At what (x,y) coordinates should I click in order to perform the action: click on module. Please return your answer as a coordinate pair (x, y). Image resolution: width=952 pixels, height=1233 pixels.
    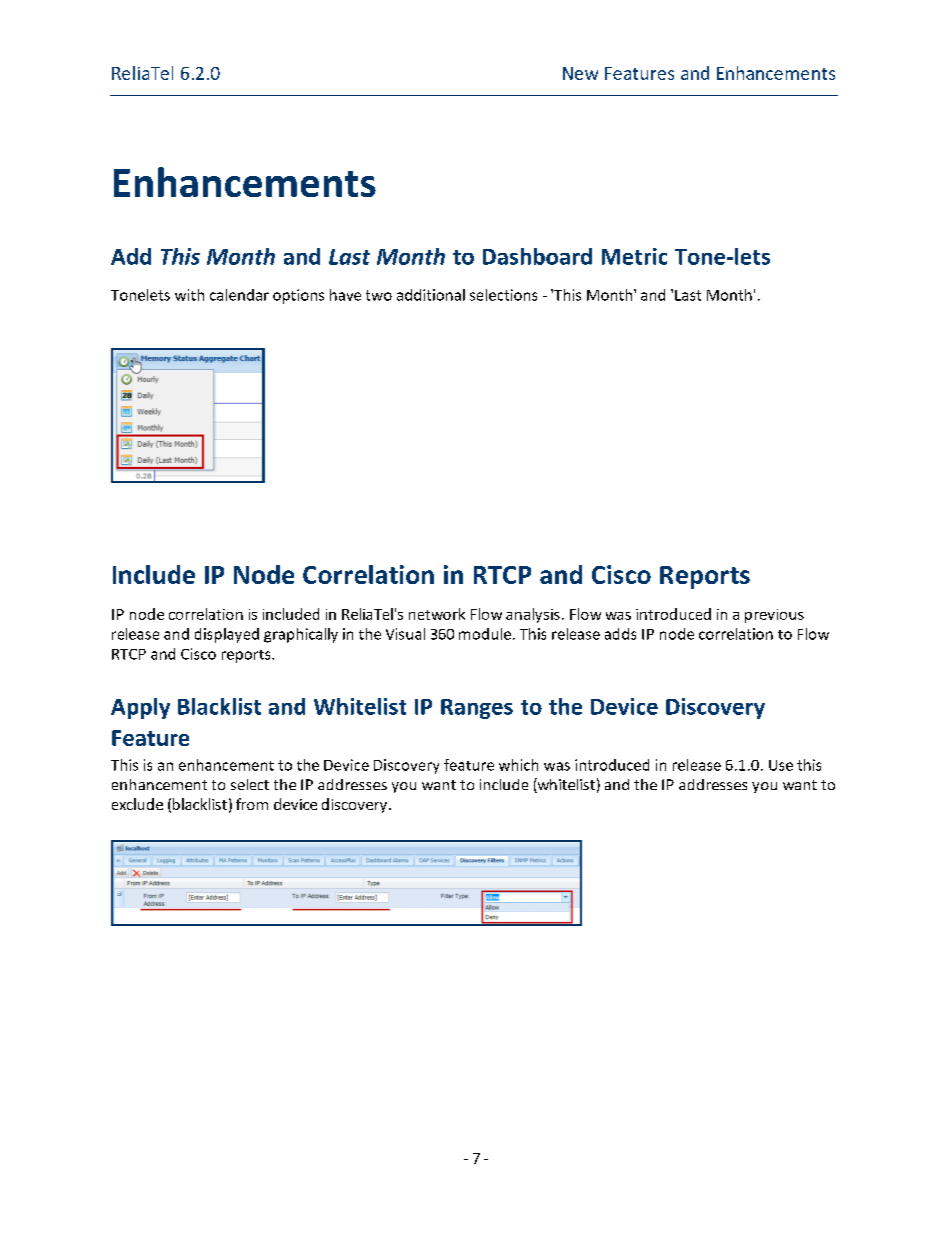
    Looking at the image, I should click on (485, 634).
